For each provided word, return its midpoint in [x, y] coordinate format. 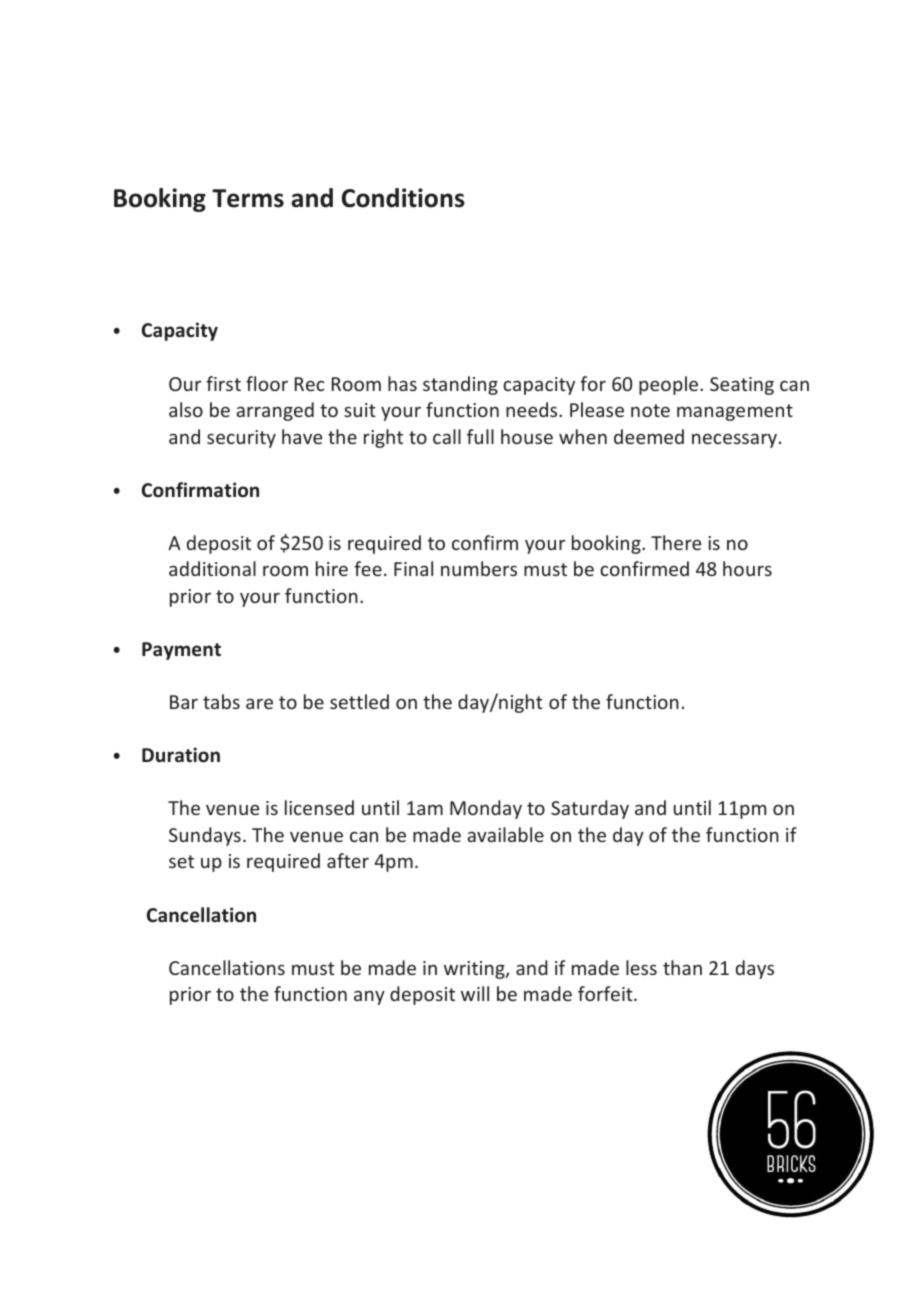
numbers [479, 568]
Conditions [403, 198]
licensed [319, 807]
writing [475, 970]
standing [460, 385]
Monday [486, 809]
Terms [248, 198]
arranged [275, 411]
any [369, 997]
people [670, 385]
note [650, 410]
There [676, 542]
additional [212, 568]
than [682, 967]
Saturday [590, 809]
